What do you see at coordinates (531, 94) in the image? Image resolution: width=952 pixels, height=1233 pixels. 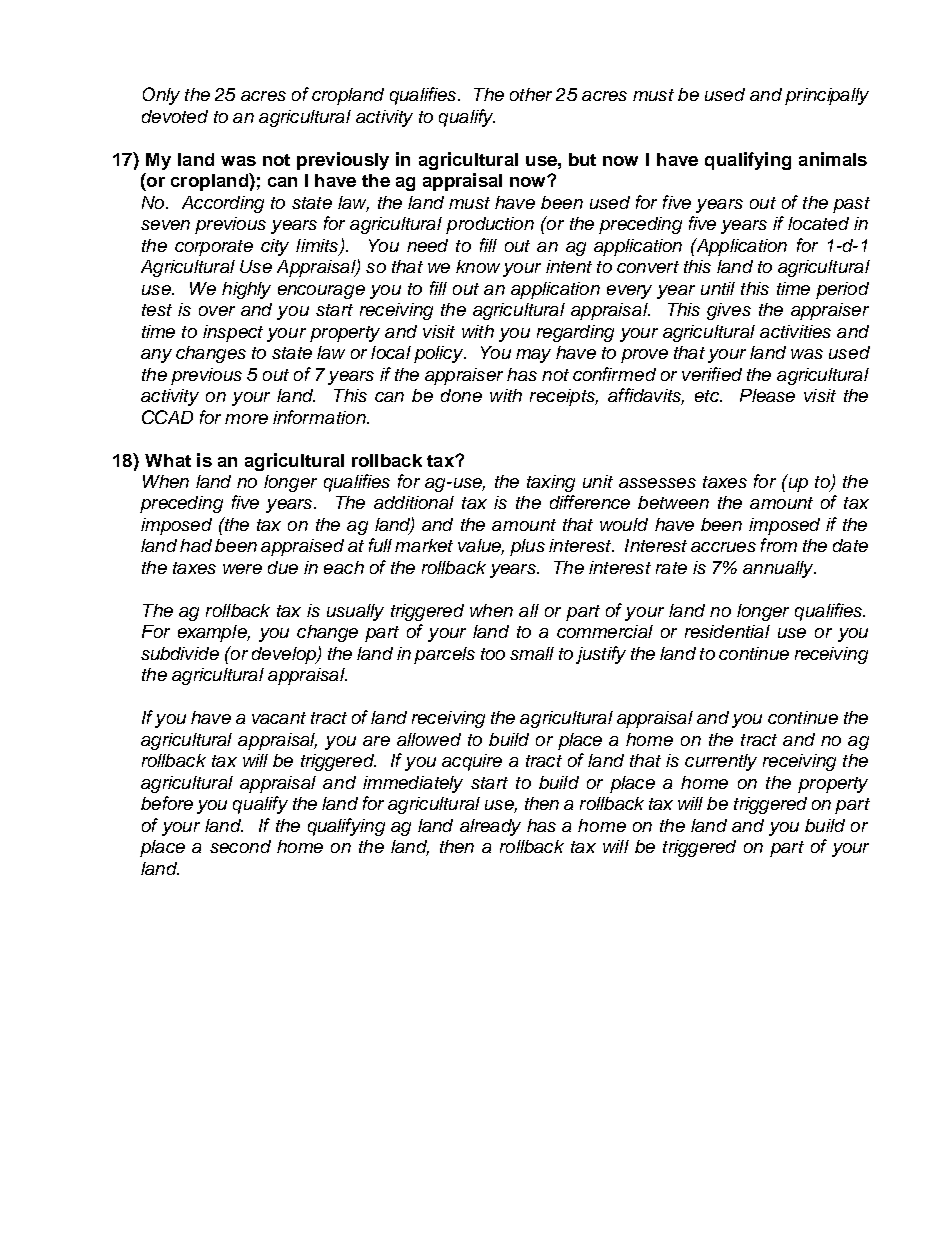 I see `other` at bounding box center [531, 94].
